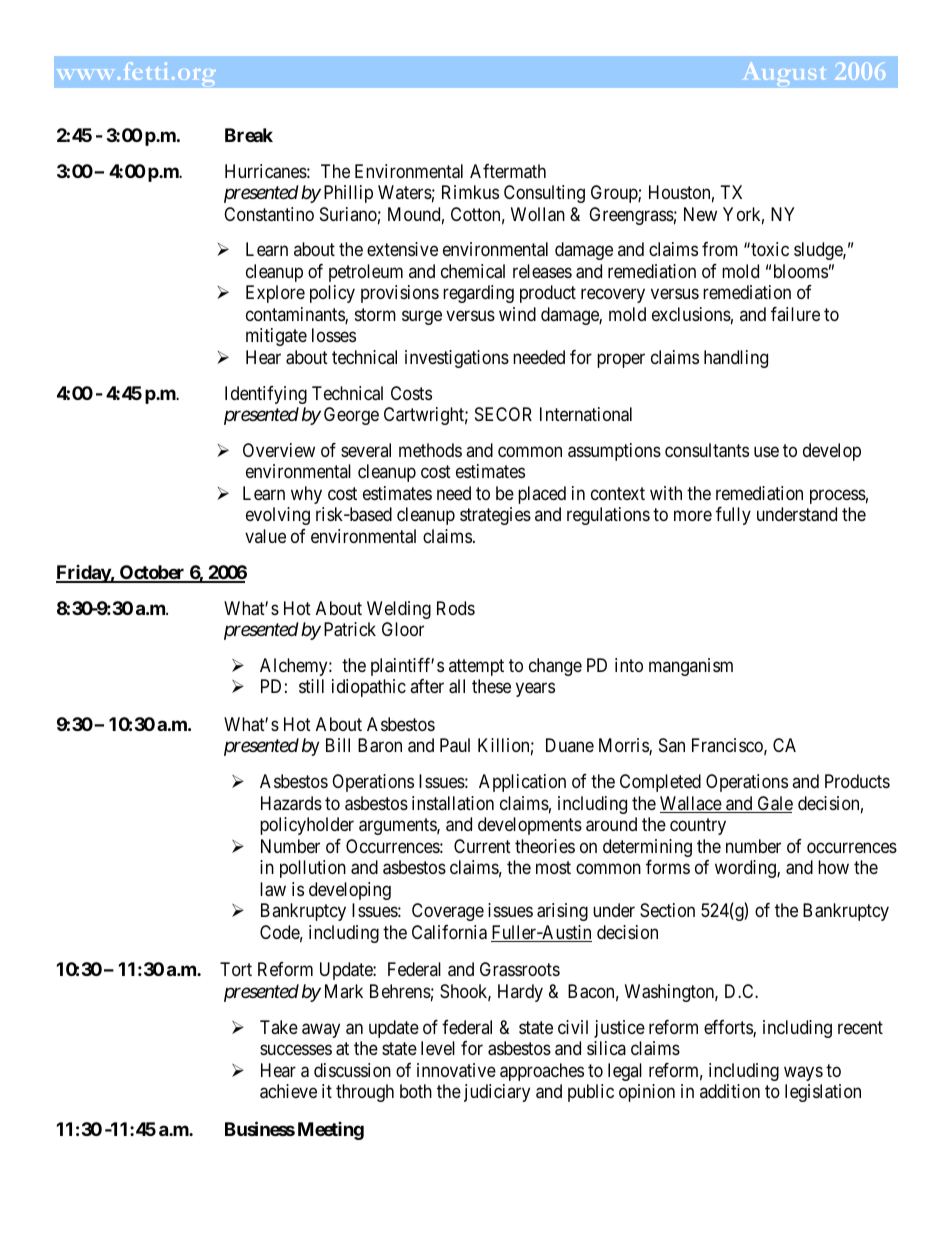 The height and width of the page is (1233, 952). What do you see at coordinates (249, 135) in the page?
I see `Break` at bounding box center [249, 135].
